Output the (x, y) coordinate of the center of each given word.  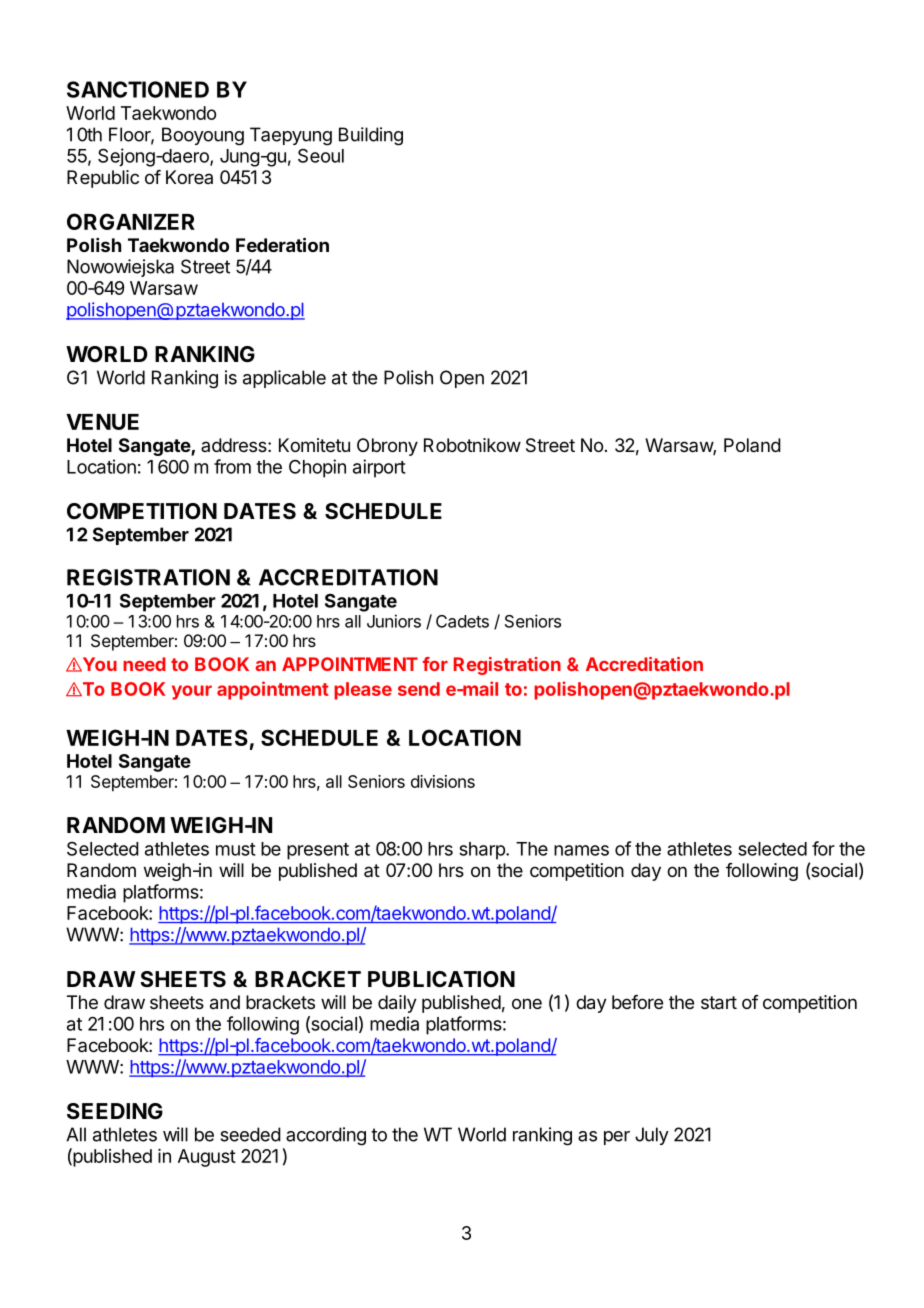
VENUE (102, 422)
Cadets (462, 621)
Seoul (321, 156)
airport (379, 468)
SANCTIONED (138, 89)
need (144, 664)
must (236, 849)
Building (371, 136)
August (207, 1158)
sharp (483, 851)
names (581, 850)
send (419, 689)
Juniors (394, 621)
